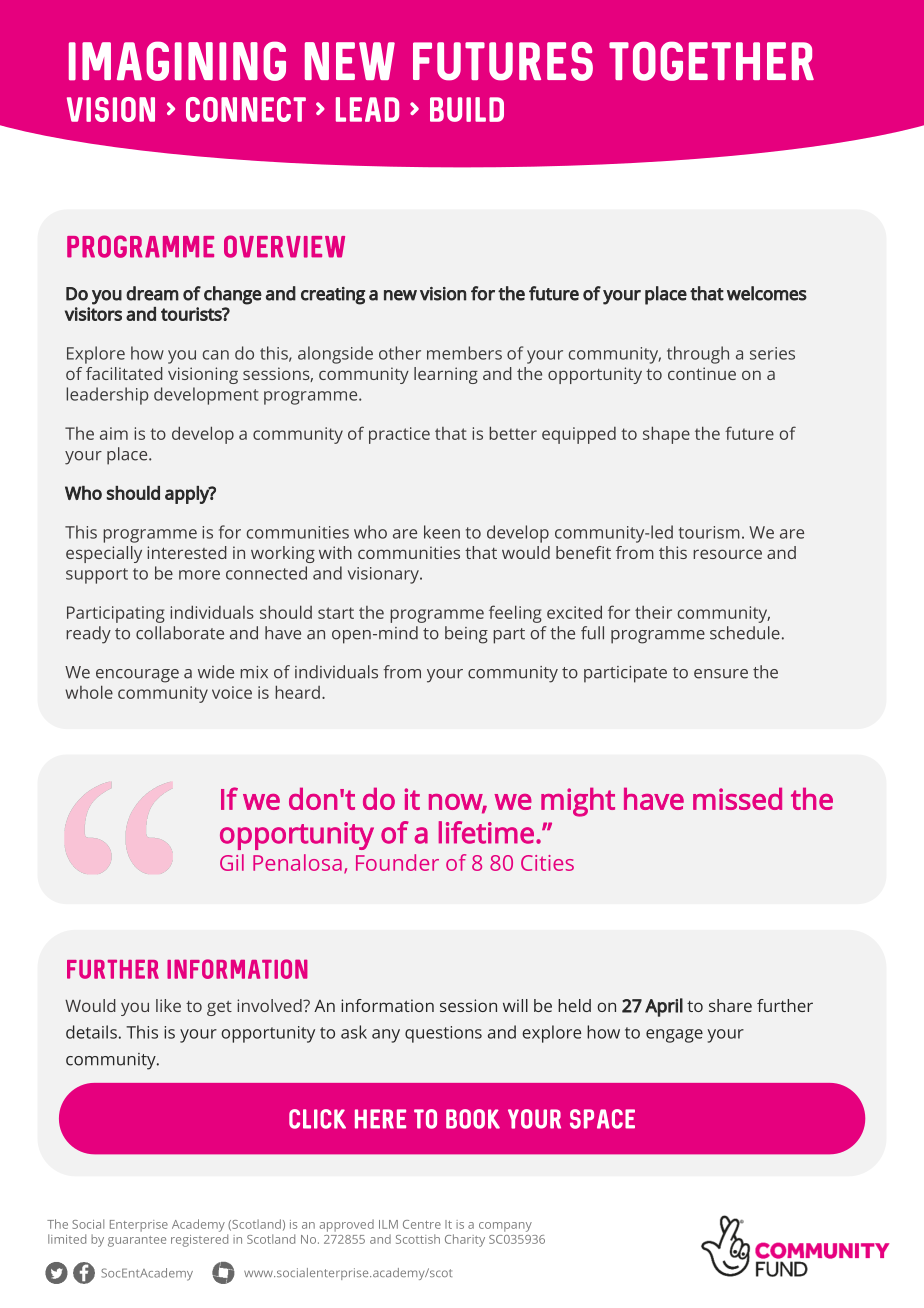 Image resolution: width=924 pixels, height=1308 pixels. I want to click on build, so click(467, 109).
